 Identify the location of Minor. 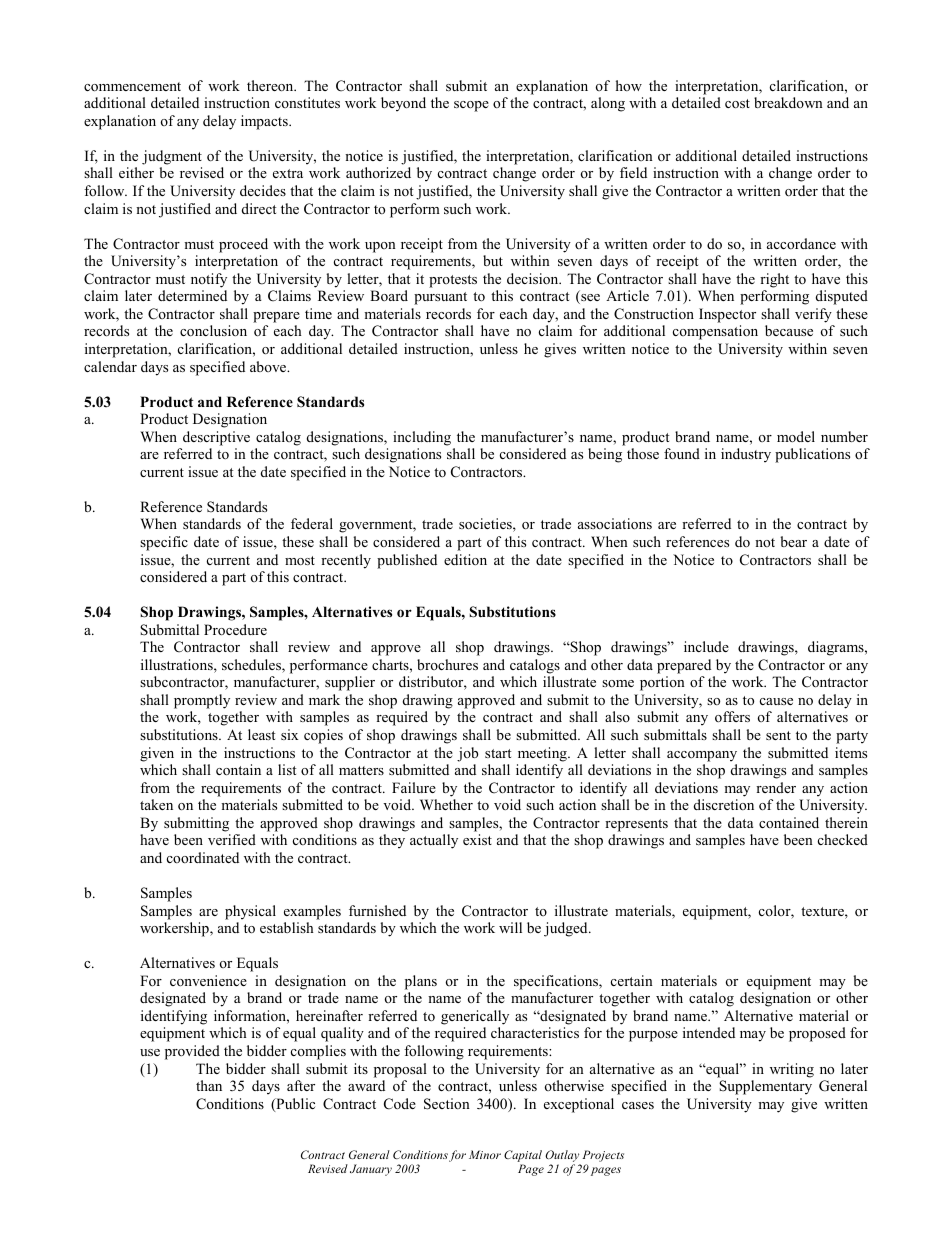
(485, 1154).
